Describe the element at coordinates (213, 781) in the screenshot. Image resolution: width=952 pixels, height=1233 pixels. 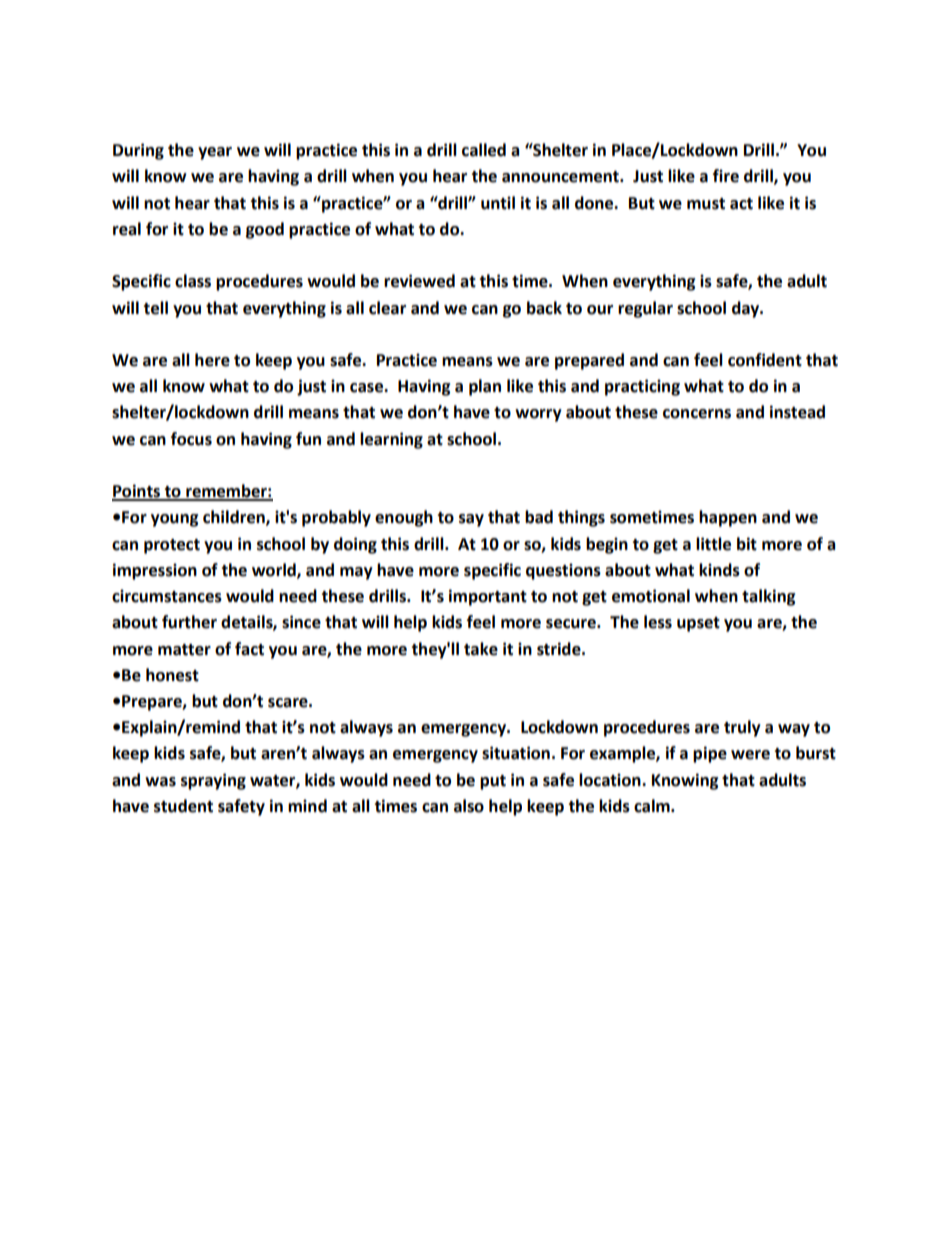
I see `spraying` at that location.
